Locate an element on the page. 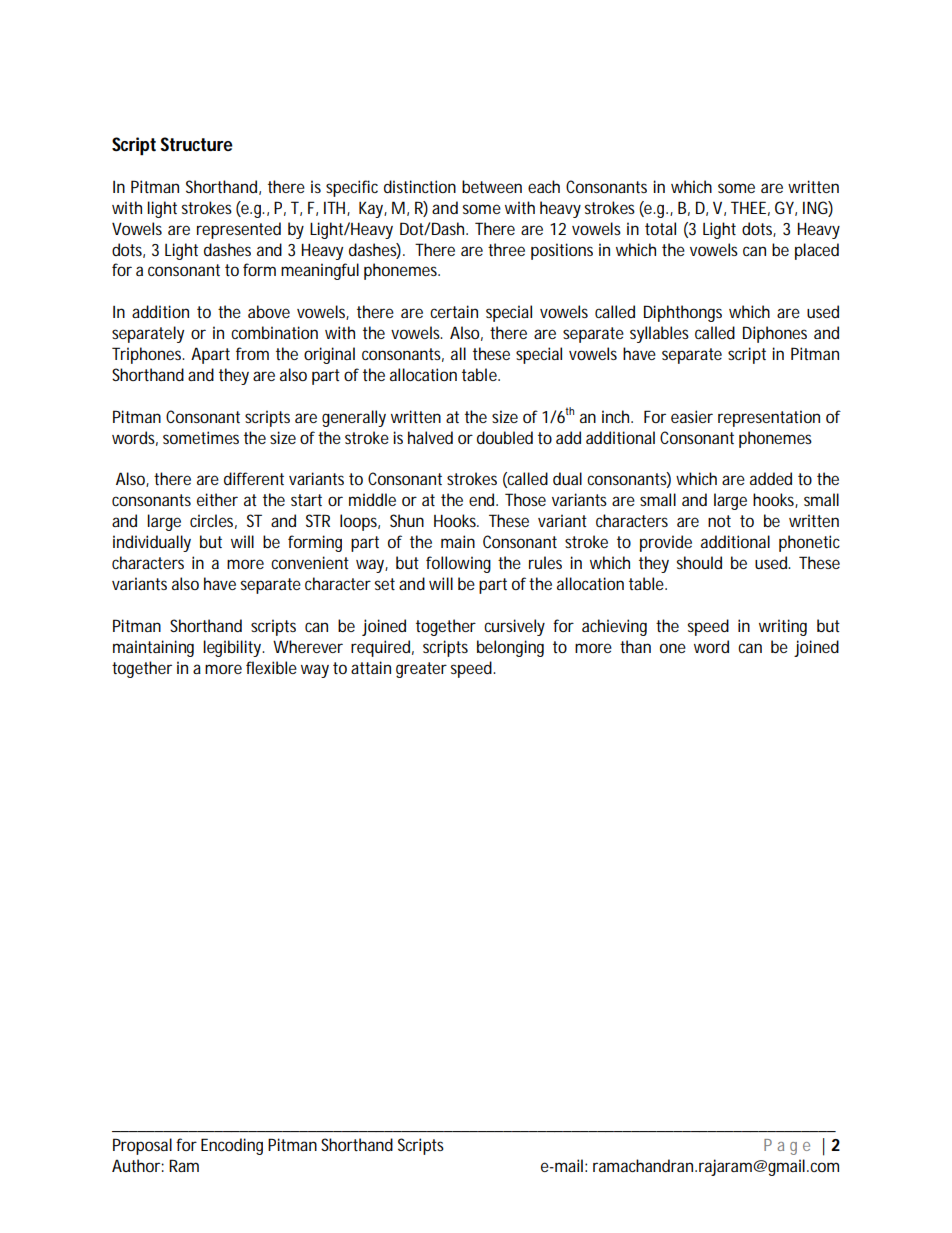  either is located at coordinates (217, 499).
